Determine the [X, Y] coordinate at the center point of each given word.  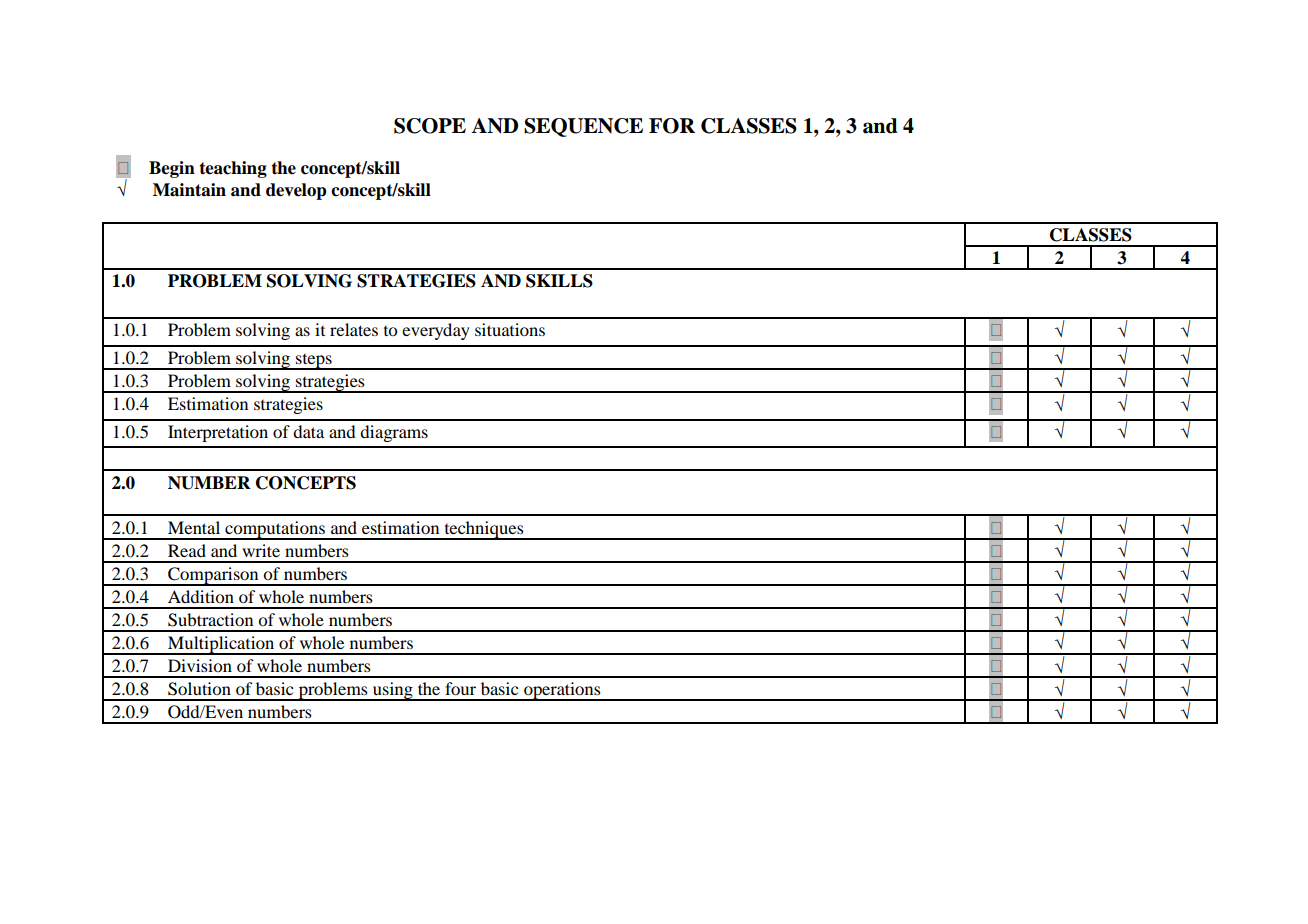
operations [562, 691]
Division [200, 665]
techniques [484, 530]
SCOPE [430, 126]
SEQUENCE [583, 127]
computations [275, 530]
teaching [233, 169]
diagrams [394, 433]
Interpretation [218, 433]
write [261, 550]
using [393, 691]
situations [510, 329]
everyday [436, 331]
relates [354, 329]
